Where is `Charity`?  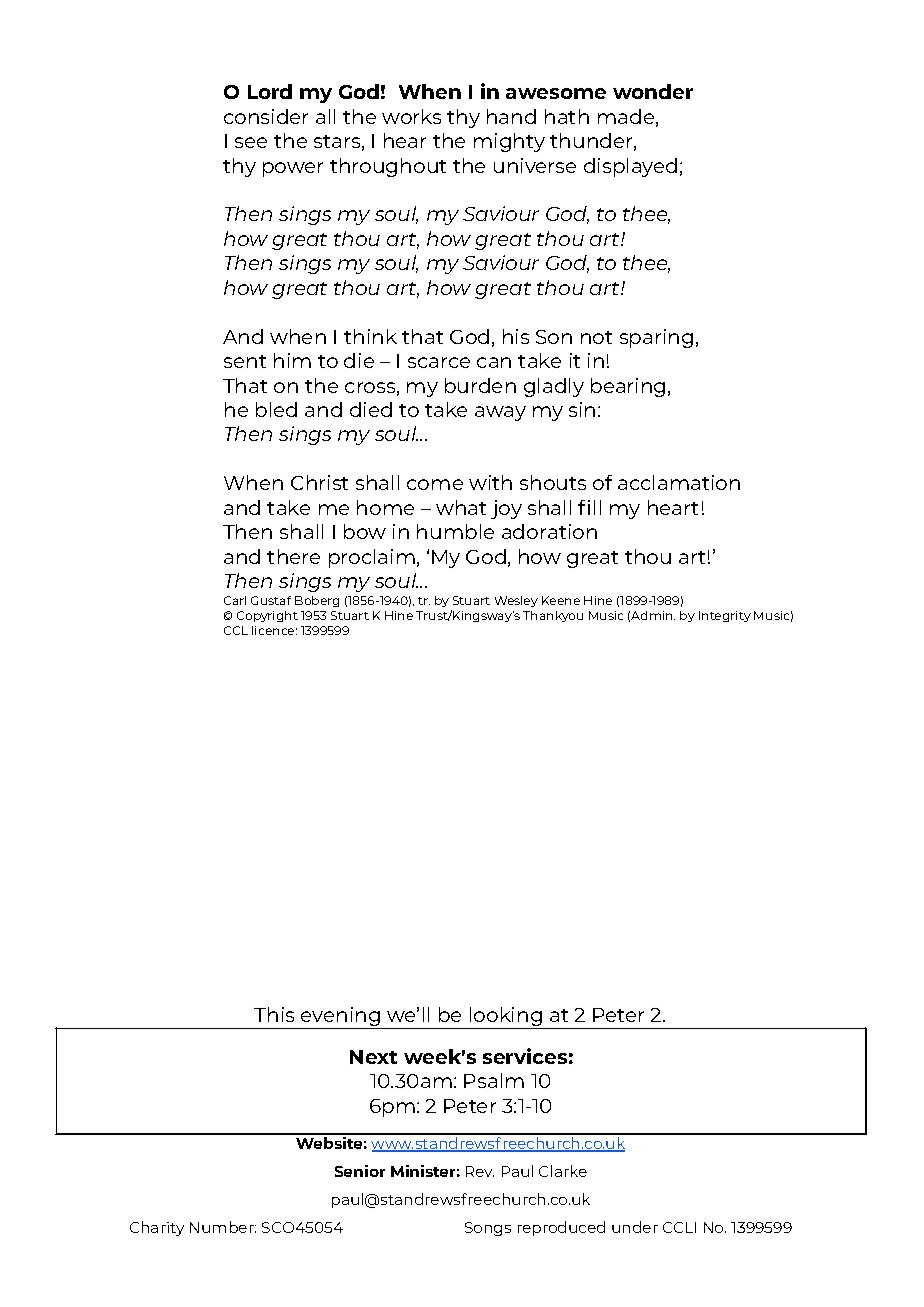
Charity is located at coordinates (157, 1228).
